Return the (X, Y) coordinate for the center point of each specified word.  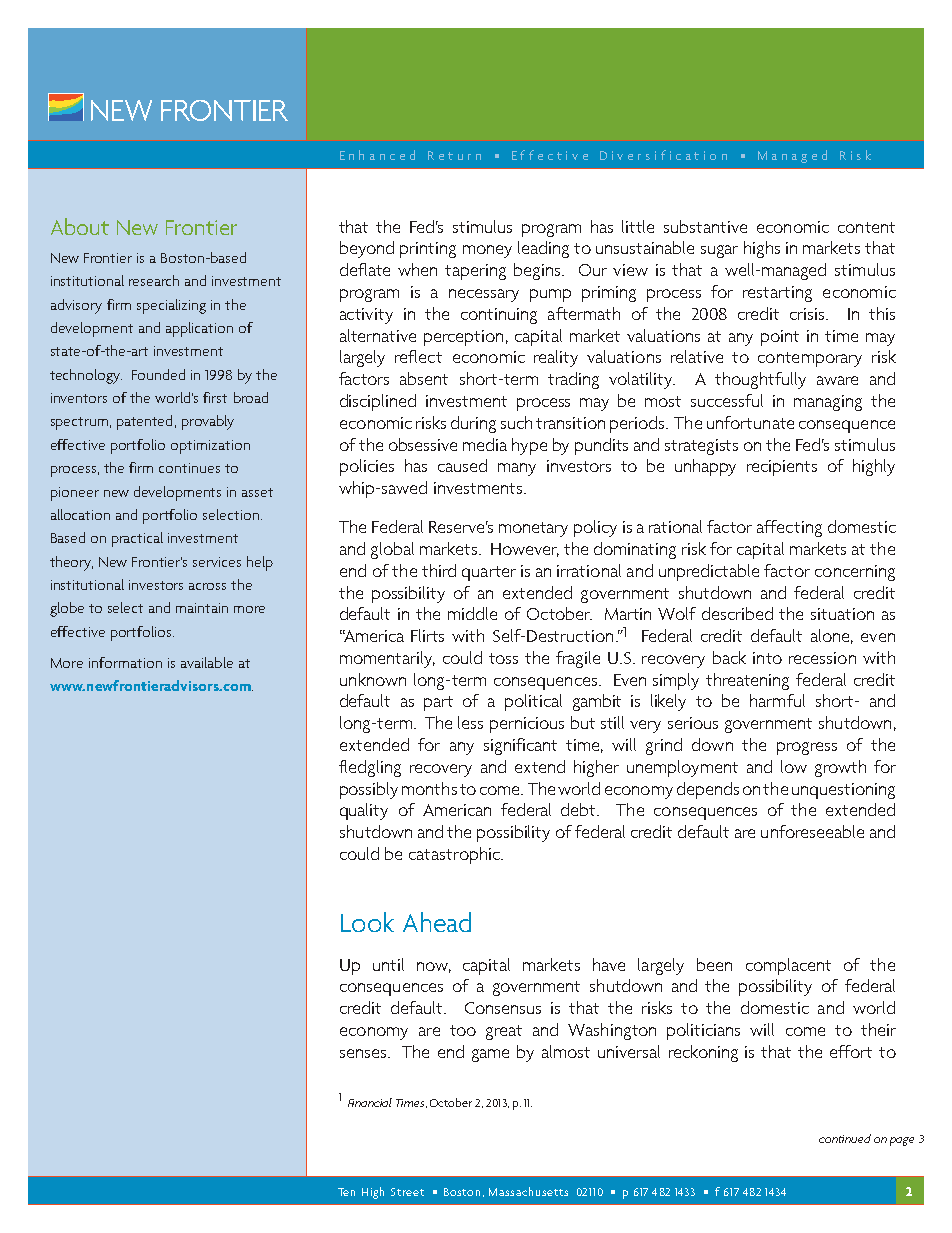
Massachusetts (528, 1191)
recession (822, 658)
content (866, 227)
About (80, 226)
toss (503, 658)
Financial (370, 1102)
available (207, 662)
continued (845, 1138)
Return (454, 155)
